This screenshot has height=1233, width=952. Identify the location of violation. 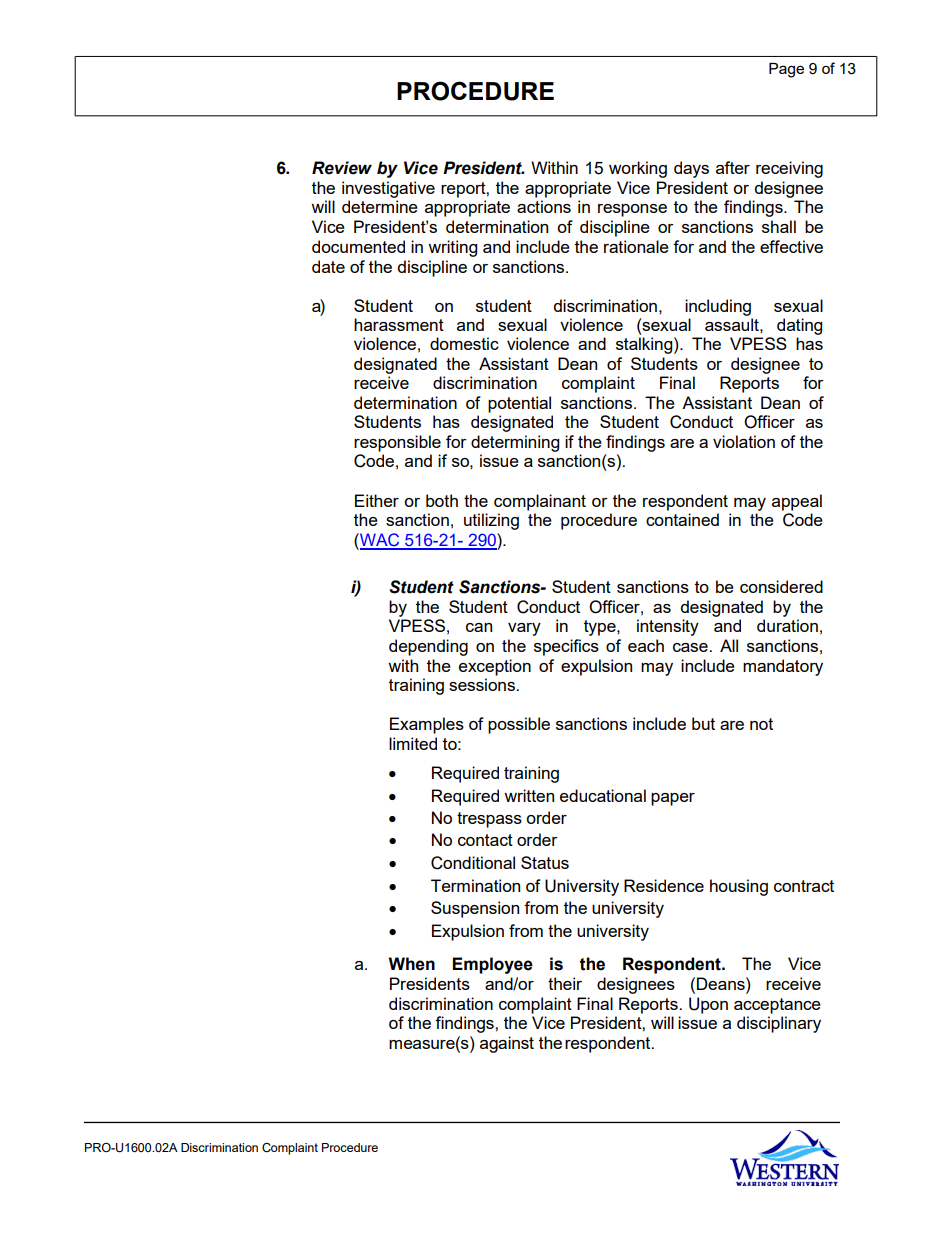
(744, 441).
